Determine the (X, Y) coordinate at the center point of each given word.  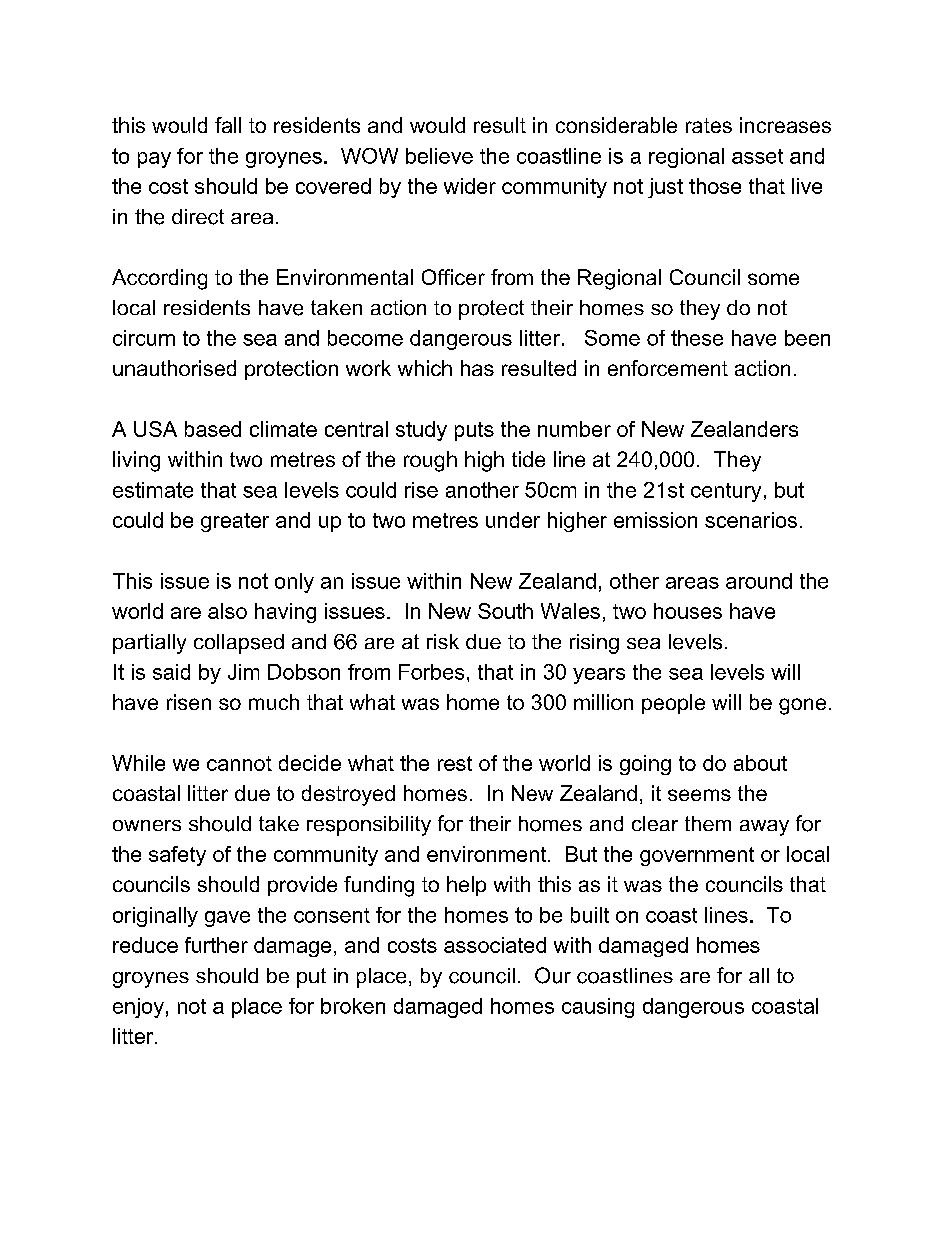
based (213, 429)
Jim (243, 672)
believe (439, 156)
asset (757, 156)
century (726, 492)
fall (228, 125)
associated (495, 945)
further (216, 945)
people (673, 704)
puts (474, 431)
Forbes (431, 672)
